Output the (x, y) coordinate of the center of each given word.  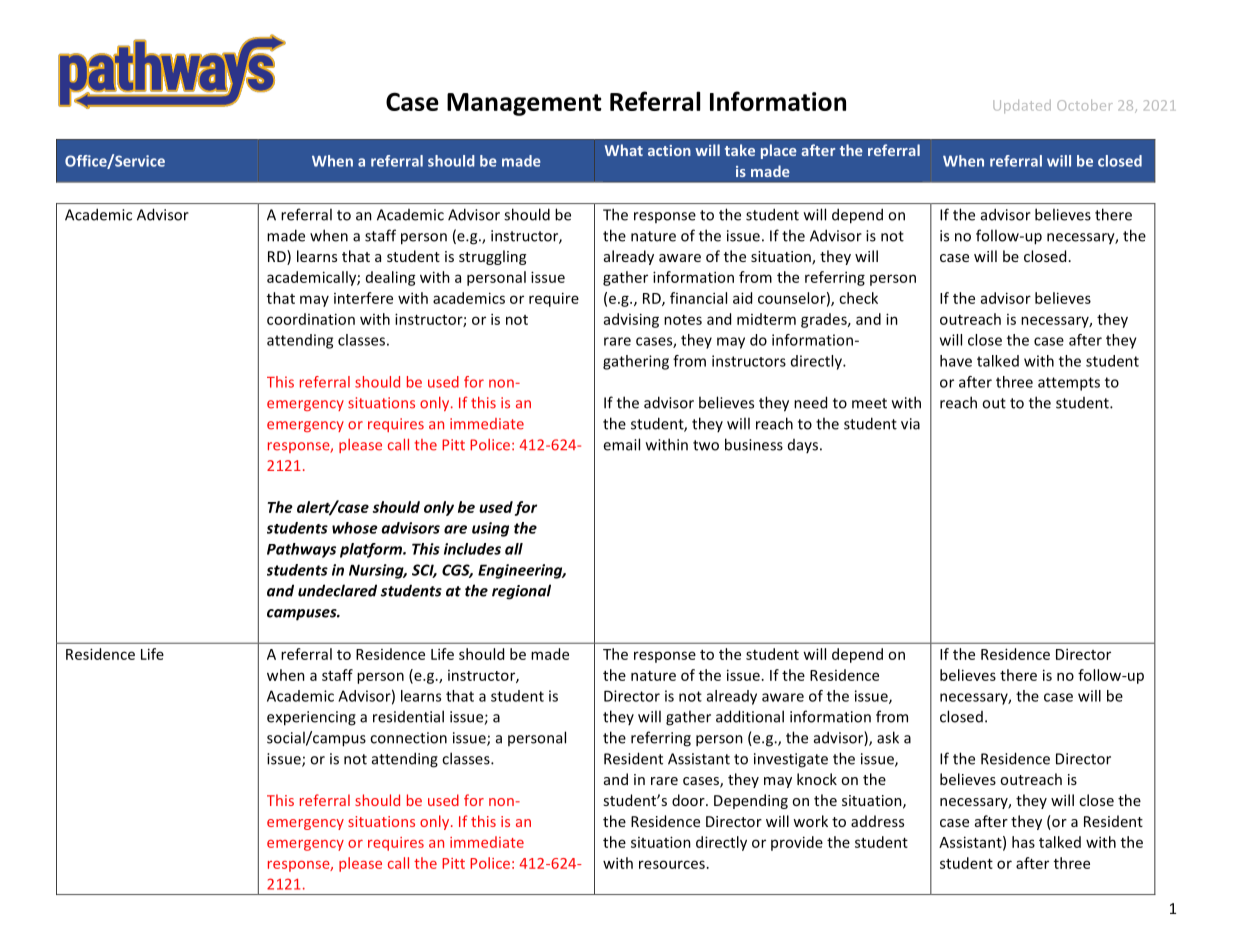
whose (355, 528)
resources (672, 864)
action (669, 150)
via (910, 424)
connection (408, 738)
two (706, 445)
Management (524, 104)
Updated (1022, 106)
